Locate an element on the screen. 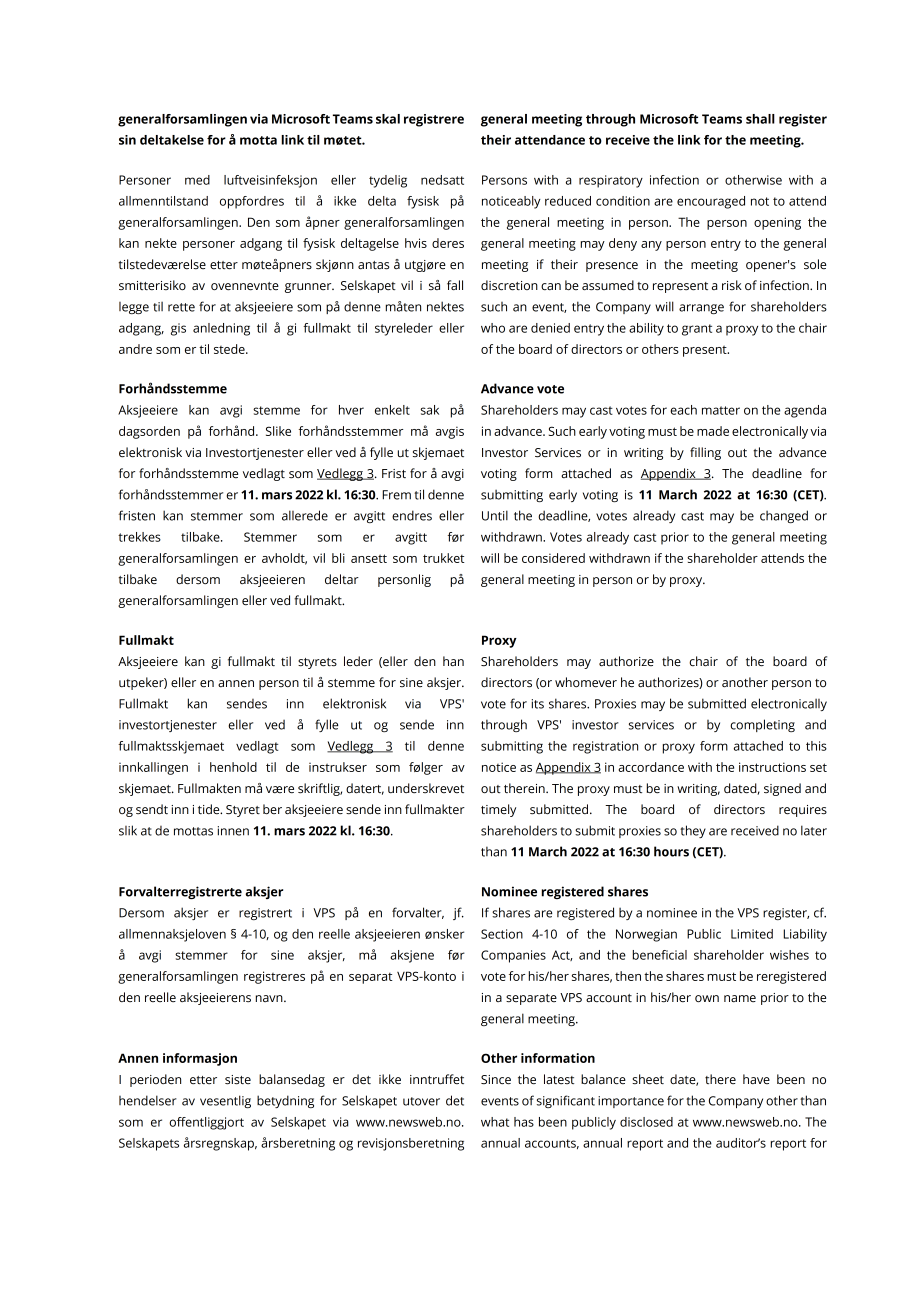  tide is located at coordinates (210, 809).
